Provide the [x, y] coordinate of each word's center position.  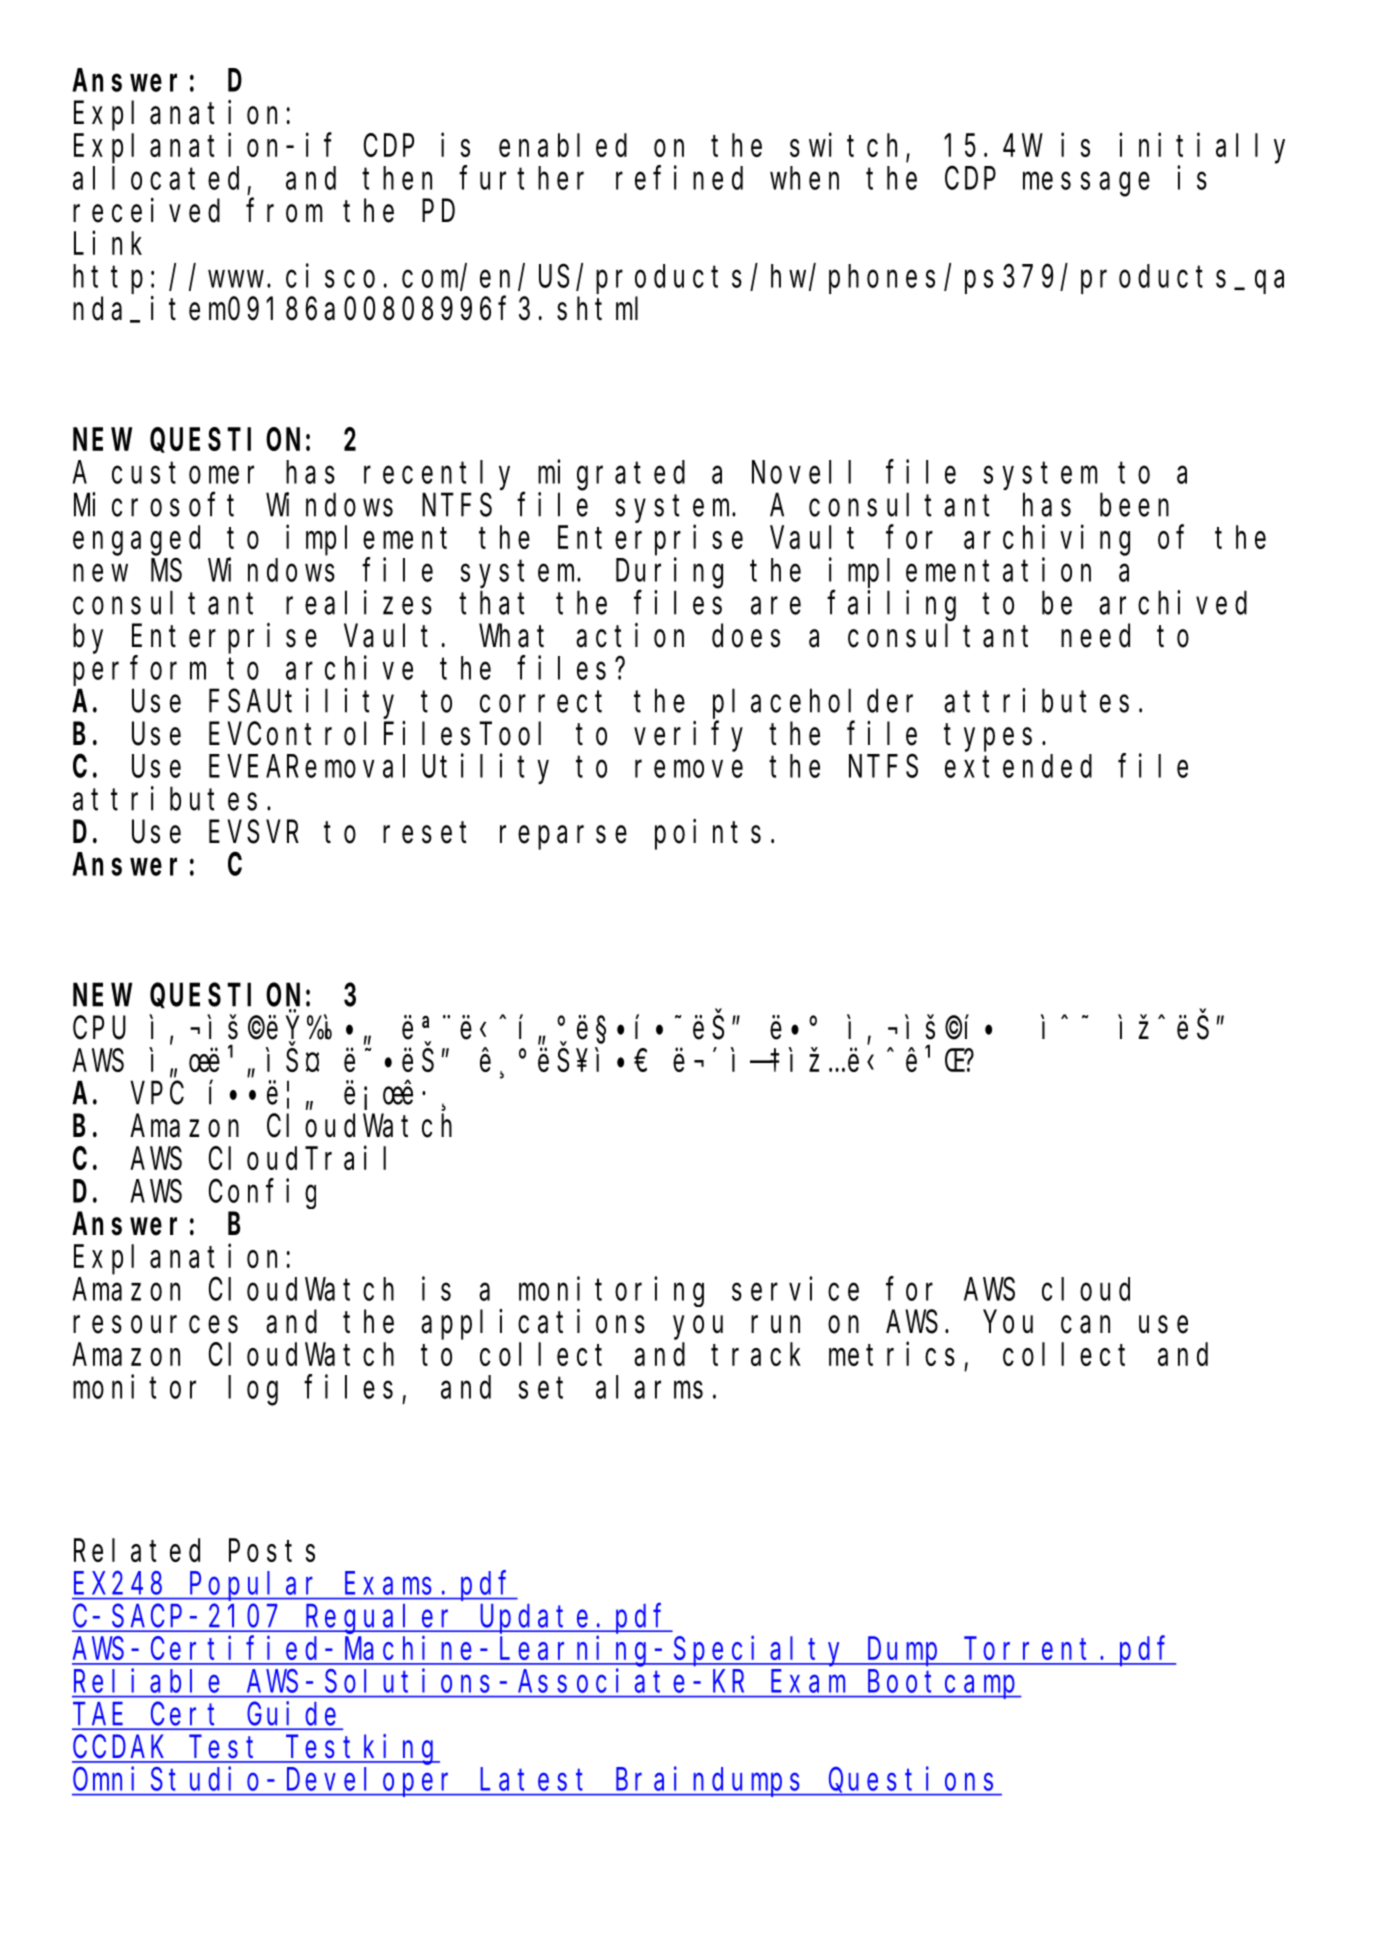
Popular [256, 1586]
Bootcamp [943, 1685]
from [284, 211]
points [708, 834]
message [1086, 185]
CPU [99, 1029]
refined [679, 178]
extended [1018, 766]
